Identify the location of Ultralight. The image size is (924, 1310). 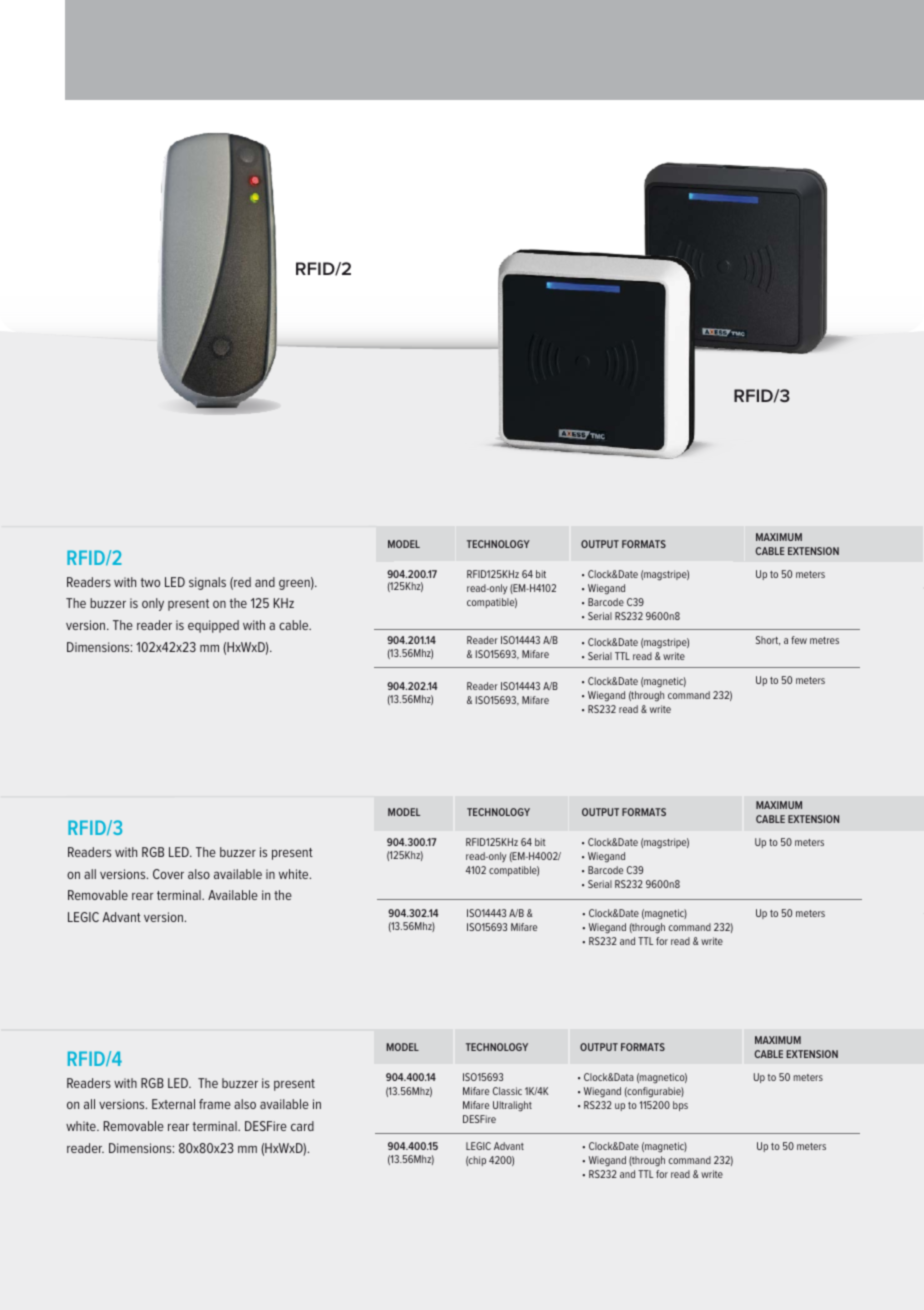
(512, 1106).
